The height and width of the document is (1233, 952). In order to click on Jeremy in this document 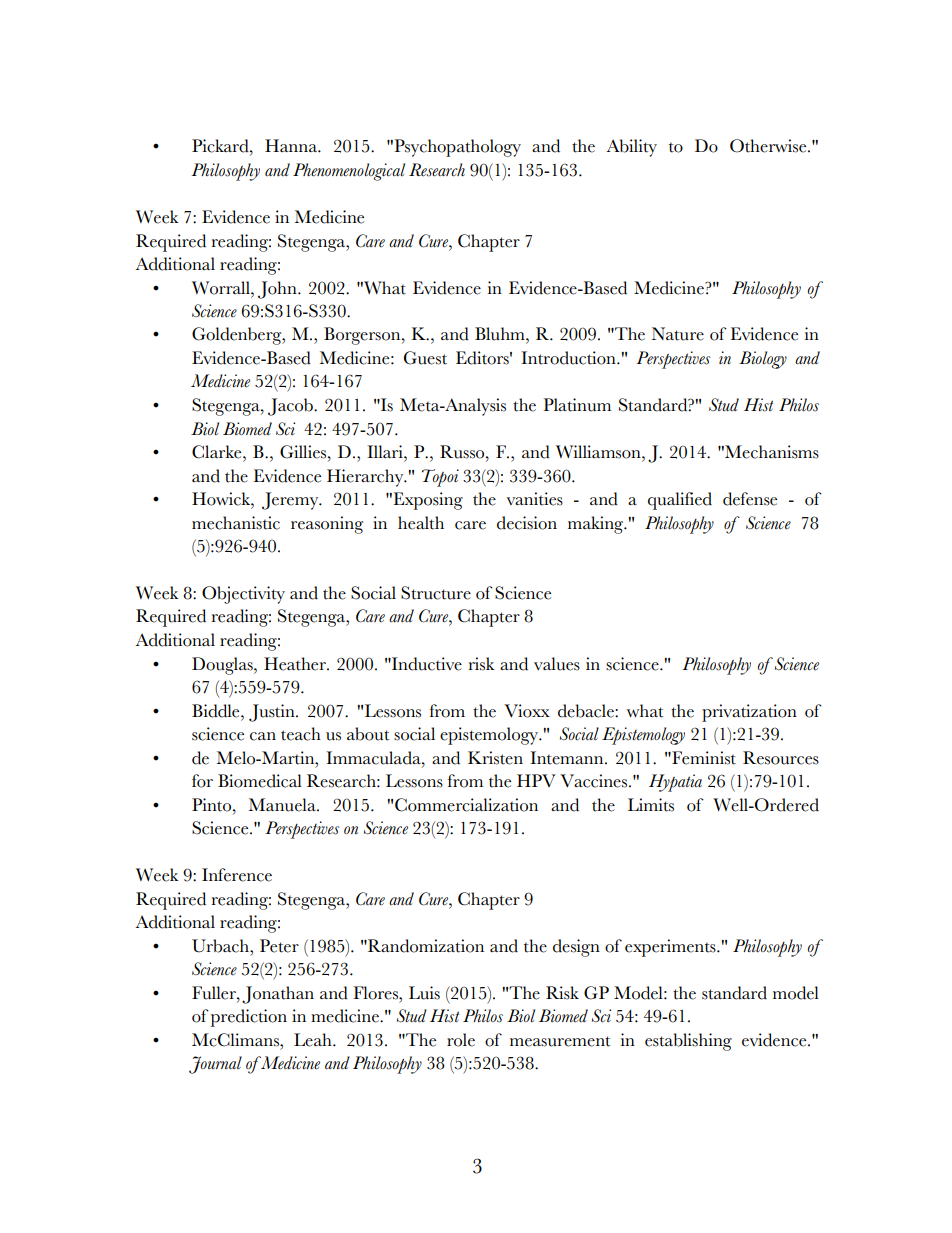, I will do `click(291, 501)`.
